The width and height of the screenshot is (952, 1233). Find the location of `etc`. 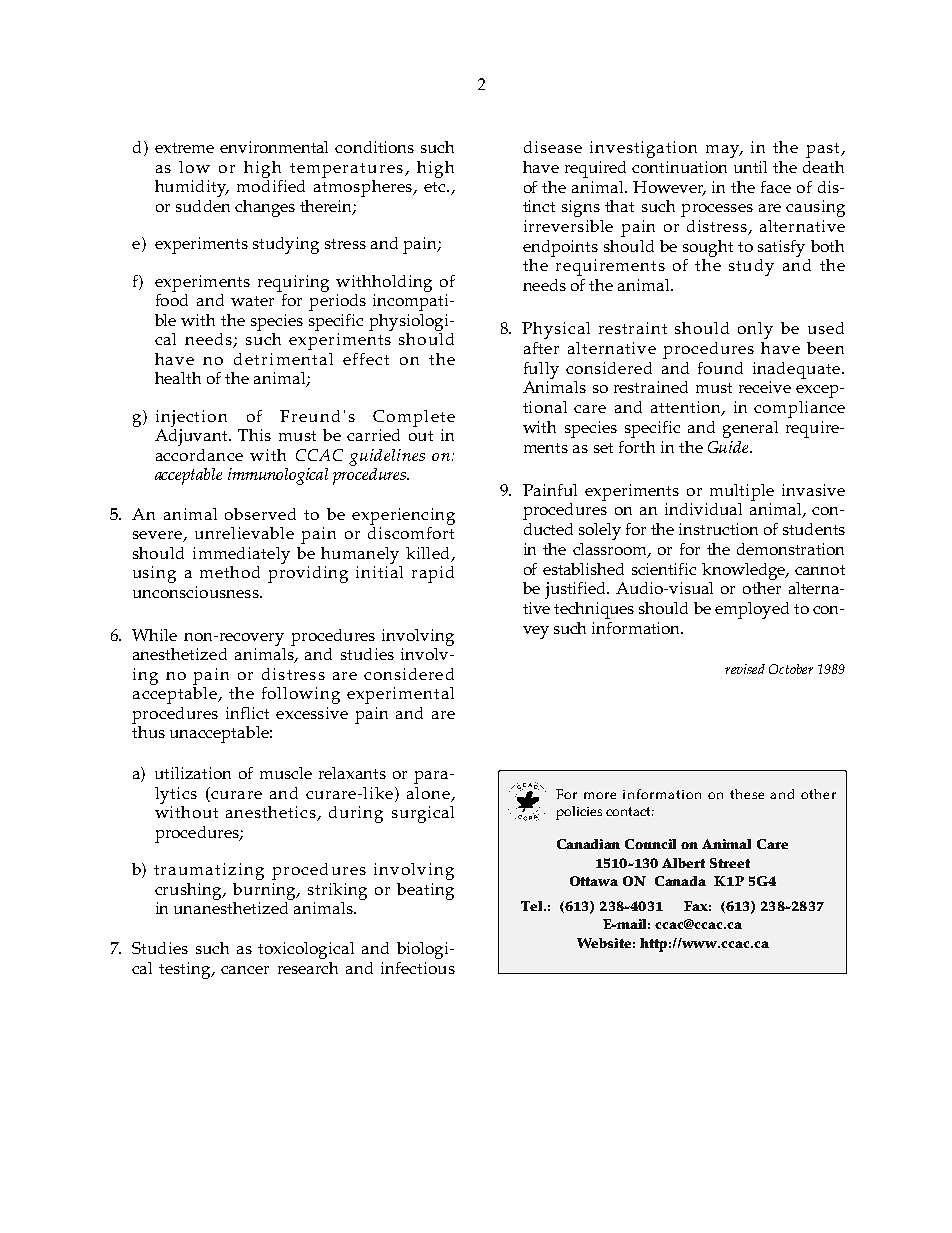

etc is located at coordinates (436, 187).
